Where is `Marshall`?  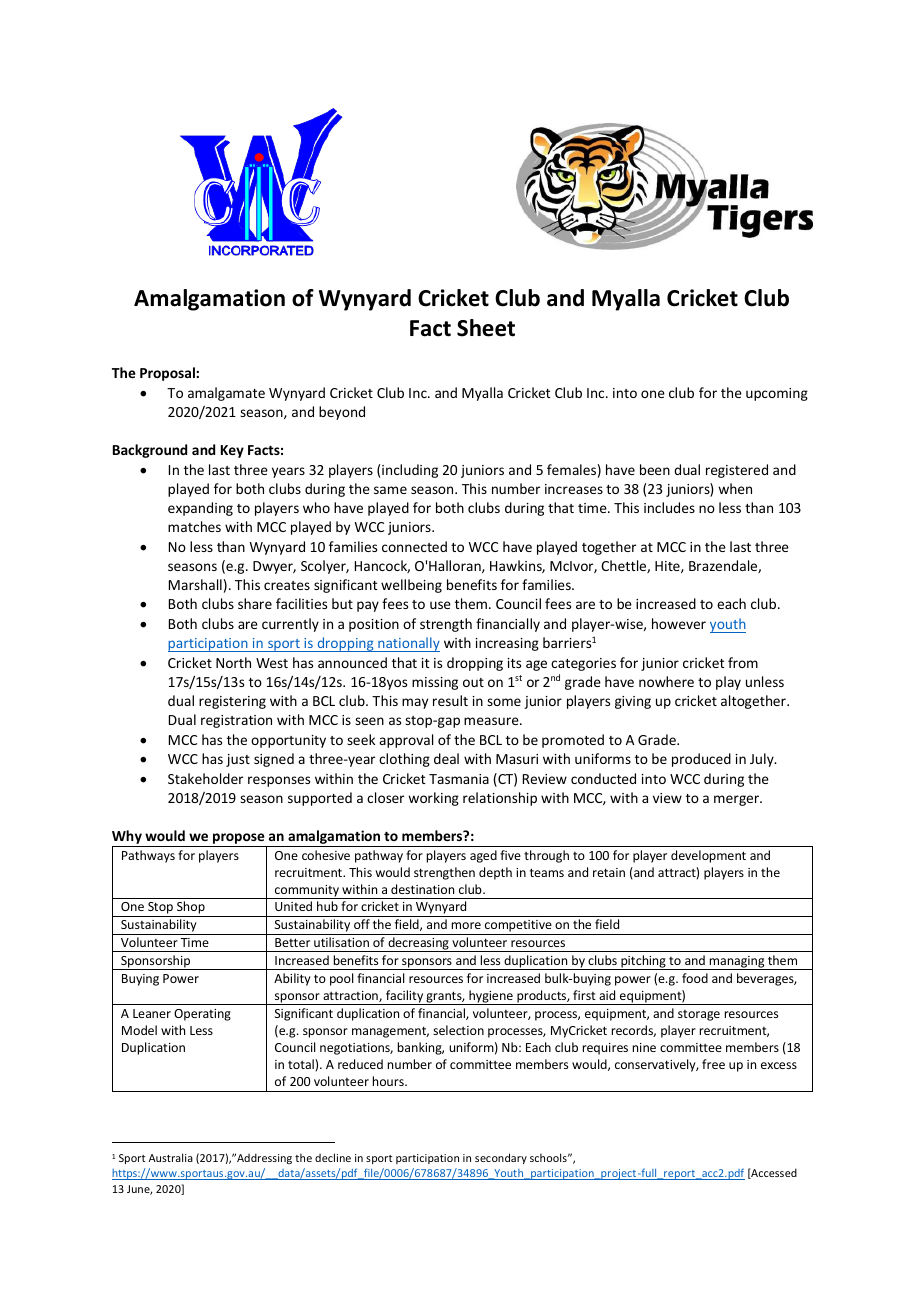
Marshall is located at coordinates (195, 584).
